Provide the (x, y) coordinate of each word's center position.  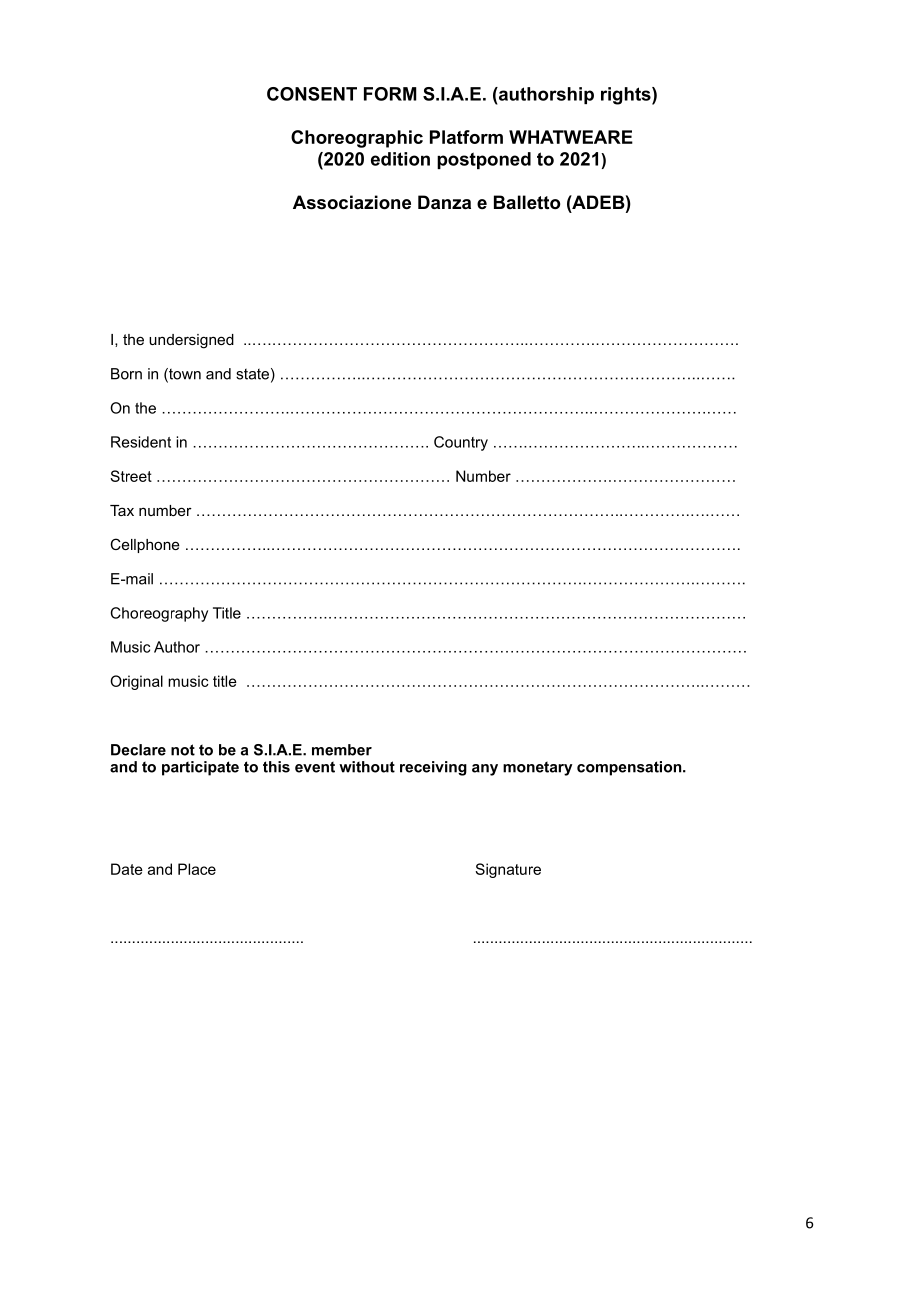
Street (131, 476)
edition (400, 159)
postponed (484, 160)
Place (197, 869)
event (315, 767)
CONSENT (312, 94)
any (485, 770)
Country (461, 443)
